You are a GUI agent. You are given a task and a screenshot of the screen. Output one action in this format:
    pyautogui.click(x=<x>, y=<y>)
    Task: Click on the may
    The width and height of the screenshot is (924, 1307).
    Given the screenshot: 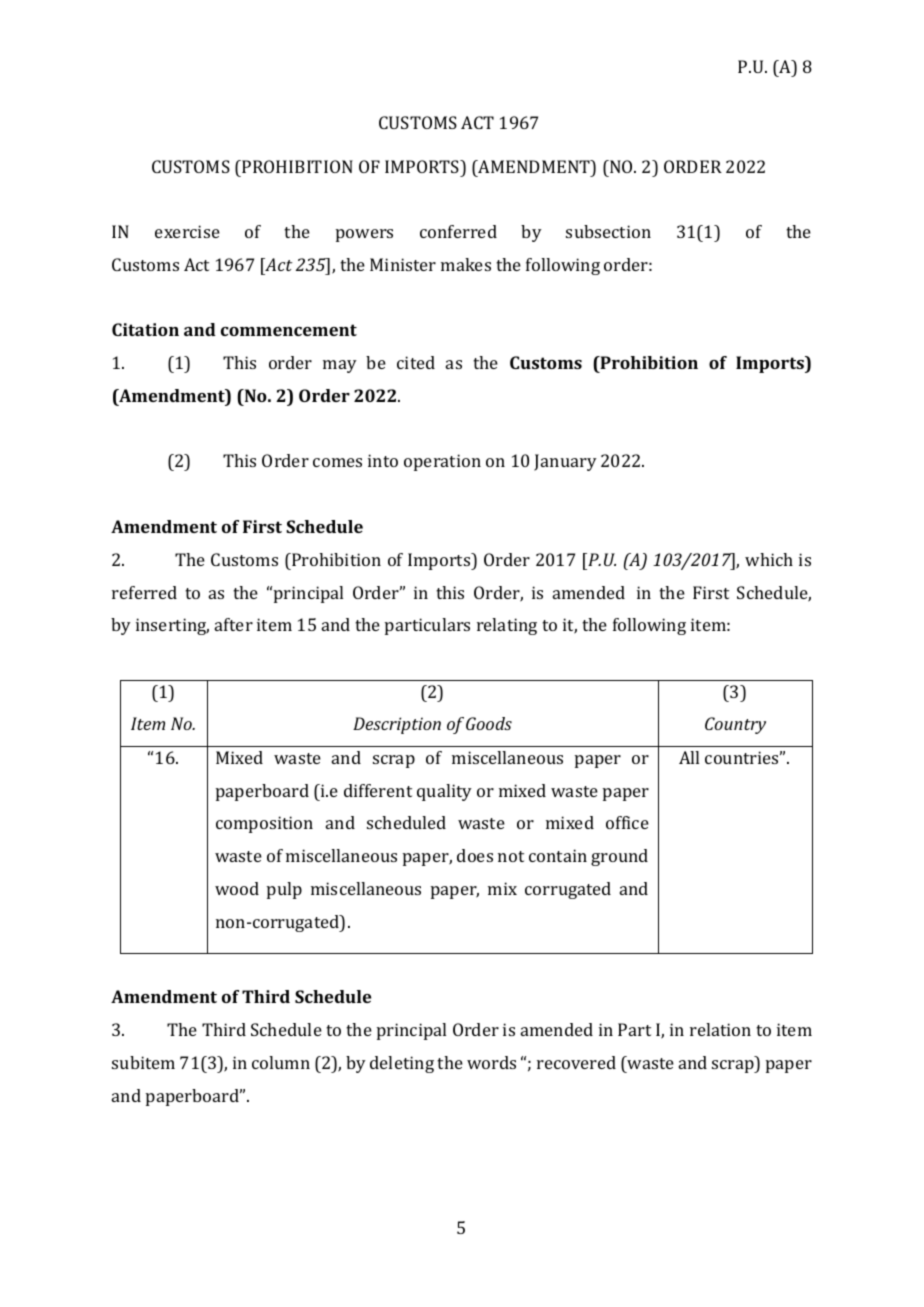 What is the action you would take?
    pyautogui.click(x=340, y=366)
